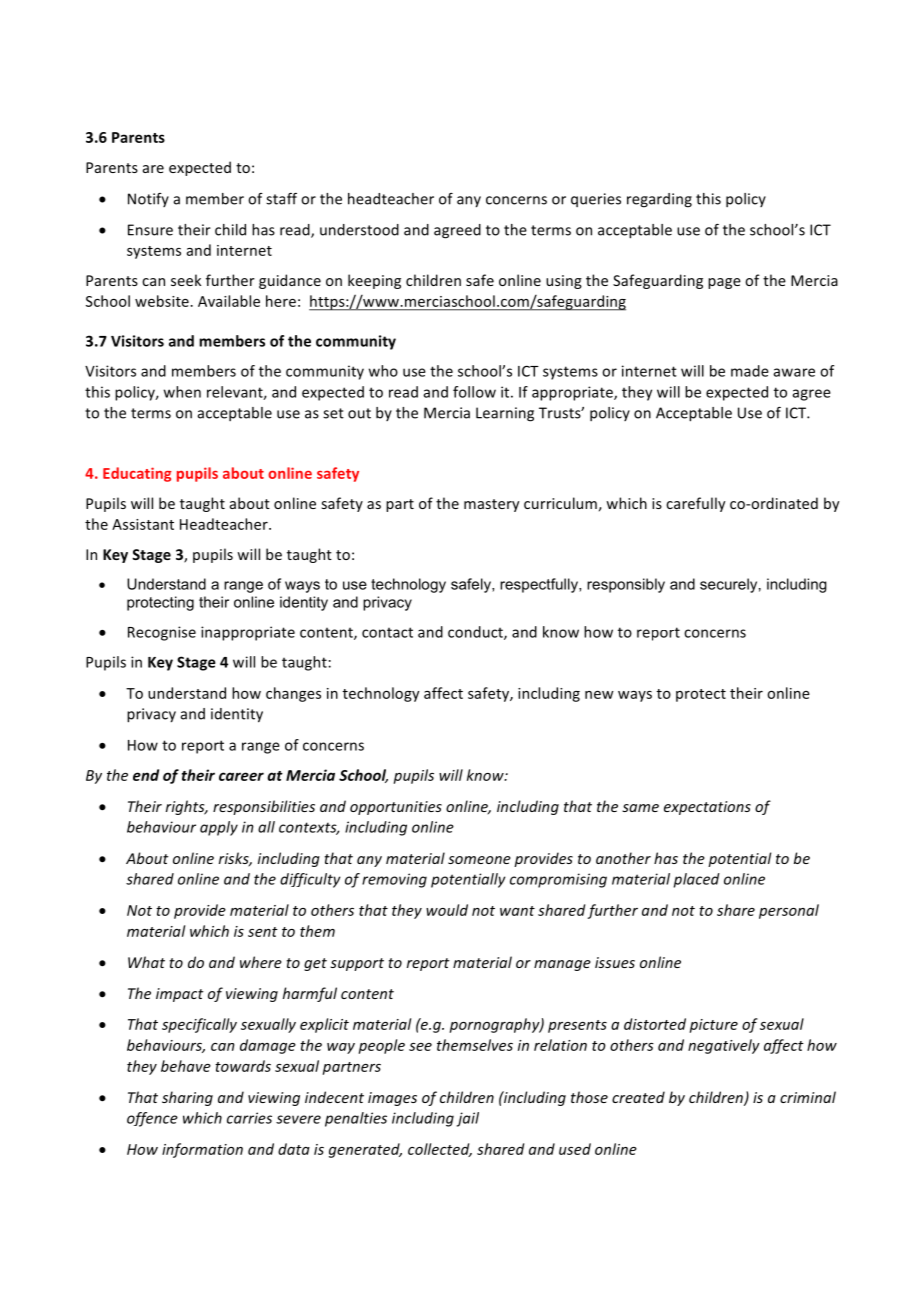  I want to click on Ensure, so click(150, 230).
